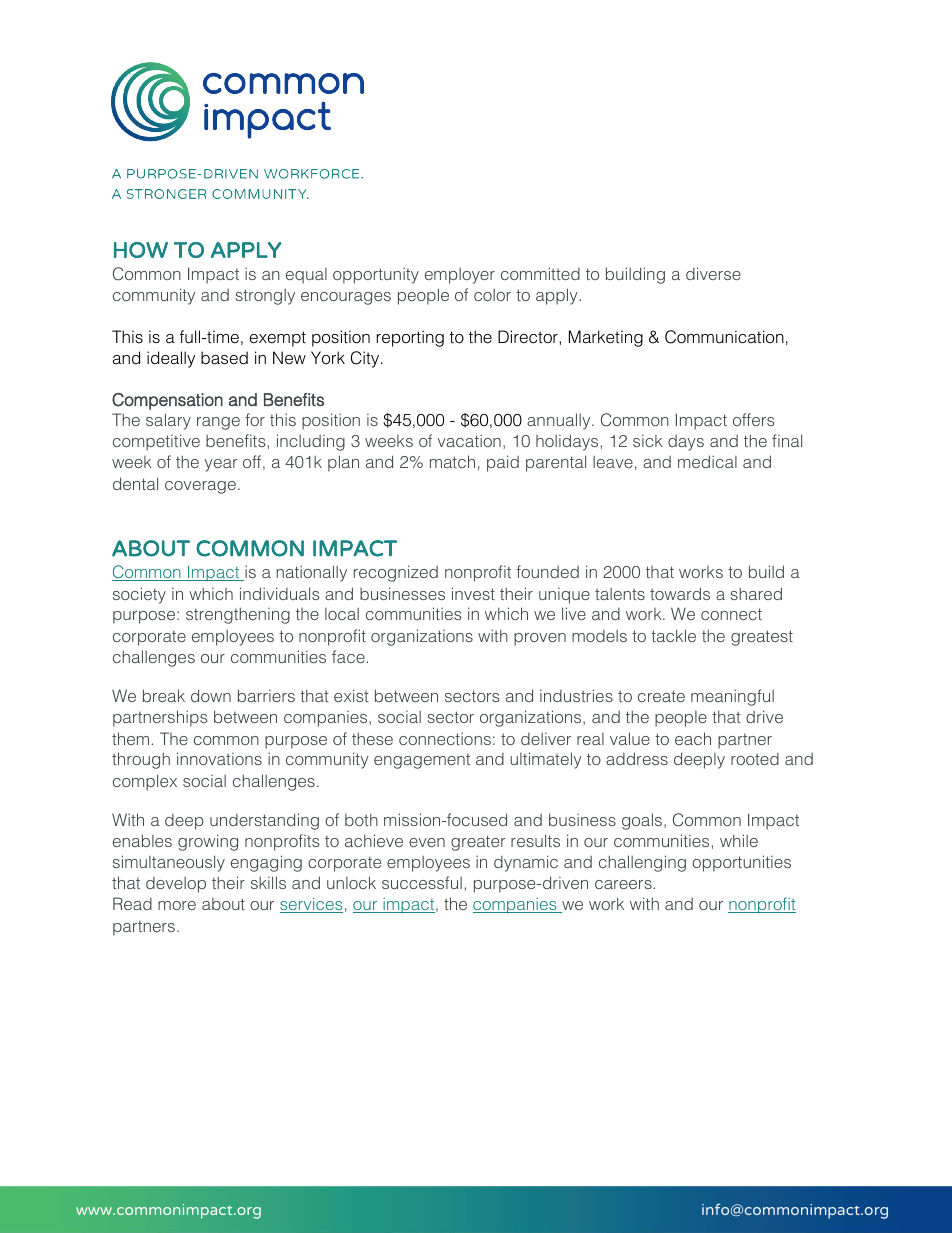  What do you see at coordinates (680, 593) in the screenshot?
I see `towards` at bounding box center [680, 593].
